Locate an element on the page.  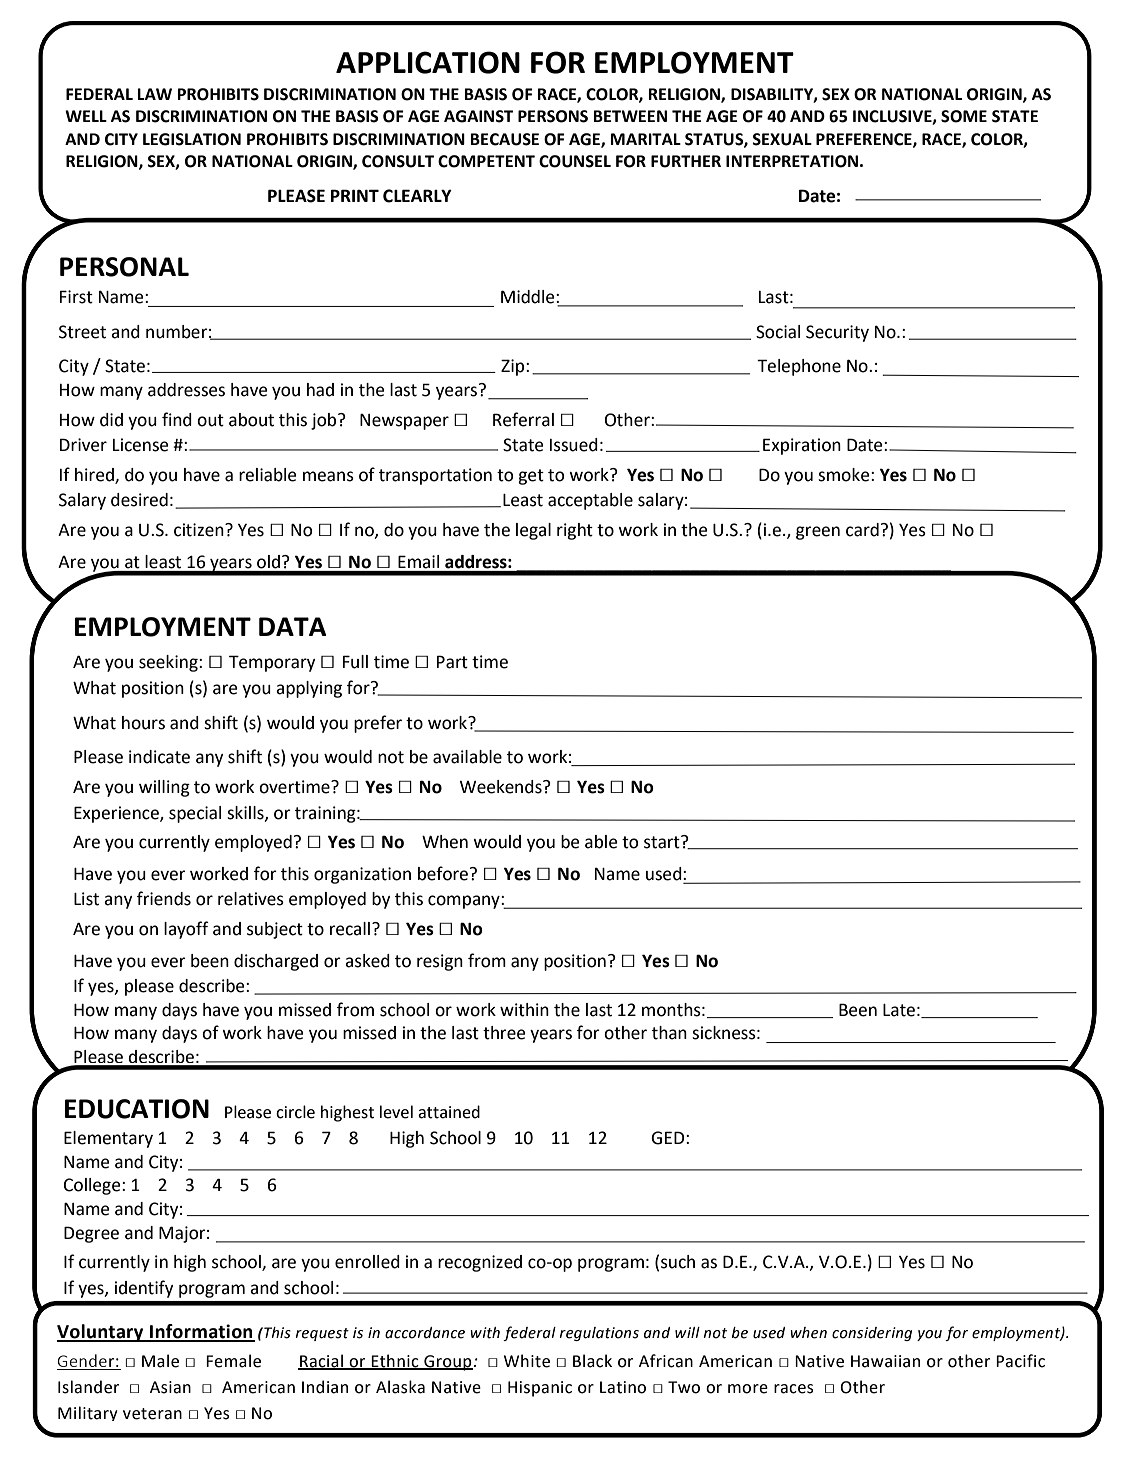
Weekends is located at coordinates (502, 787).
